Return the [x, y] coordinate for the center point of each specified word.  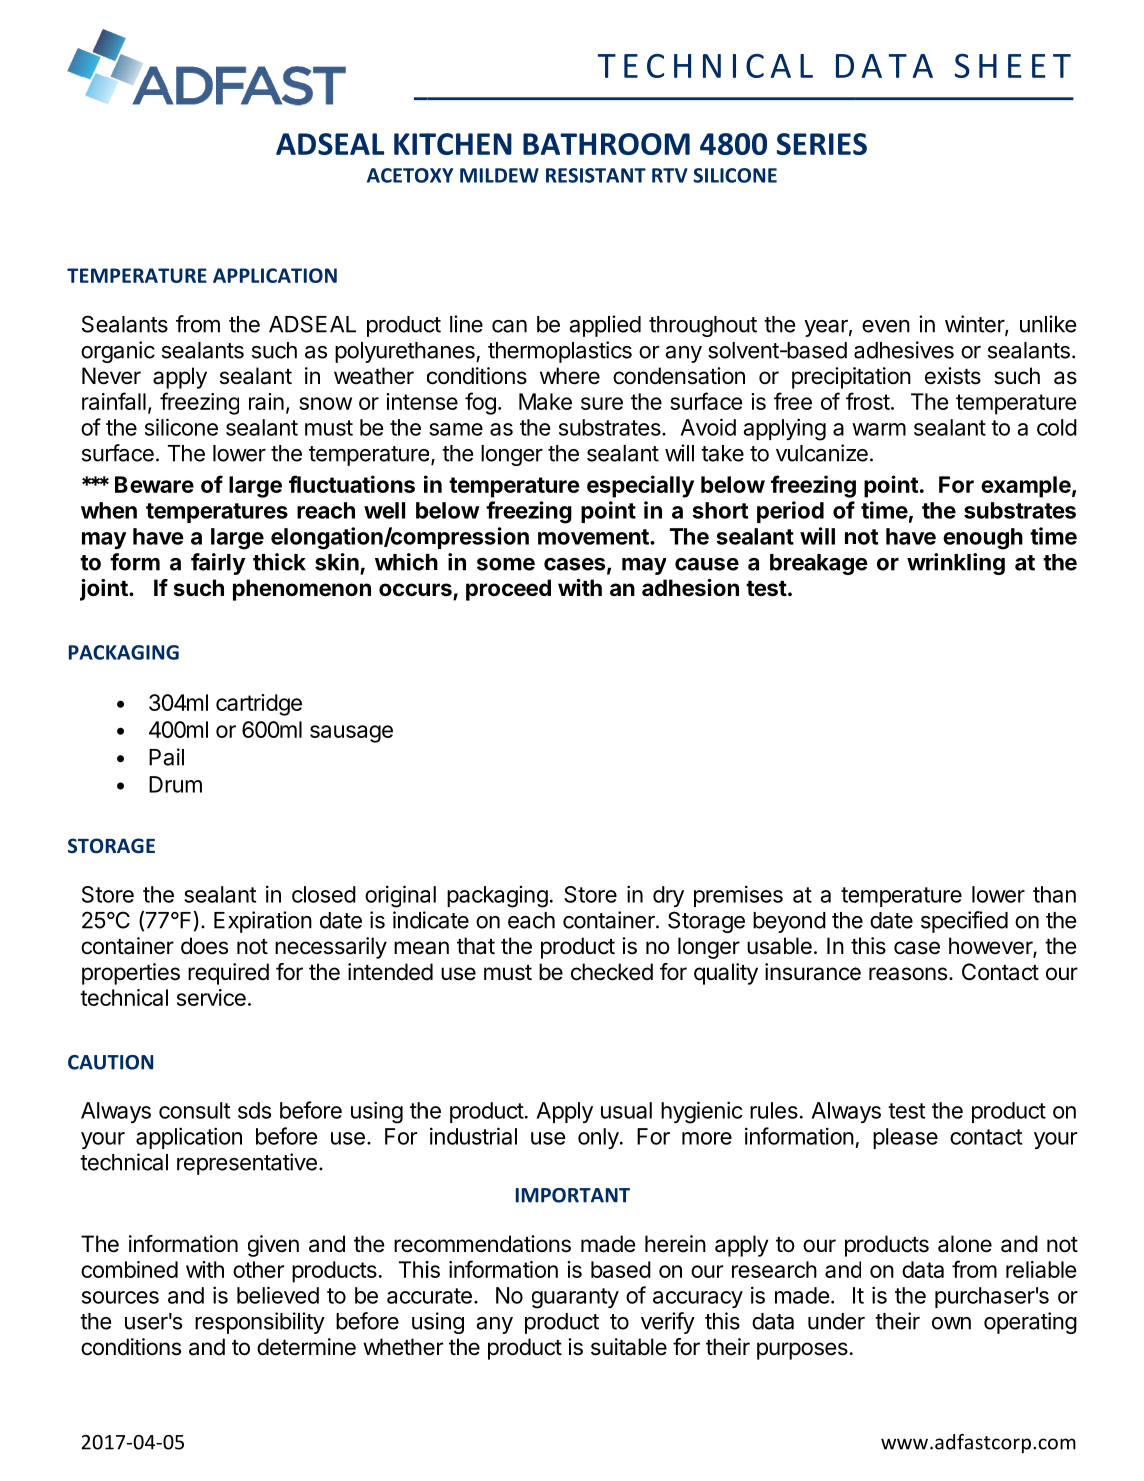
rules [774, 1110]
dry [668, 896]
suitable [629, 1347]
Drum [175, 784]
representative [247, 1164]
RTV [670, 175]
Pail [166, 757]
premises [738, 896]
